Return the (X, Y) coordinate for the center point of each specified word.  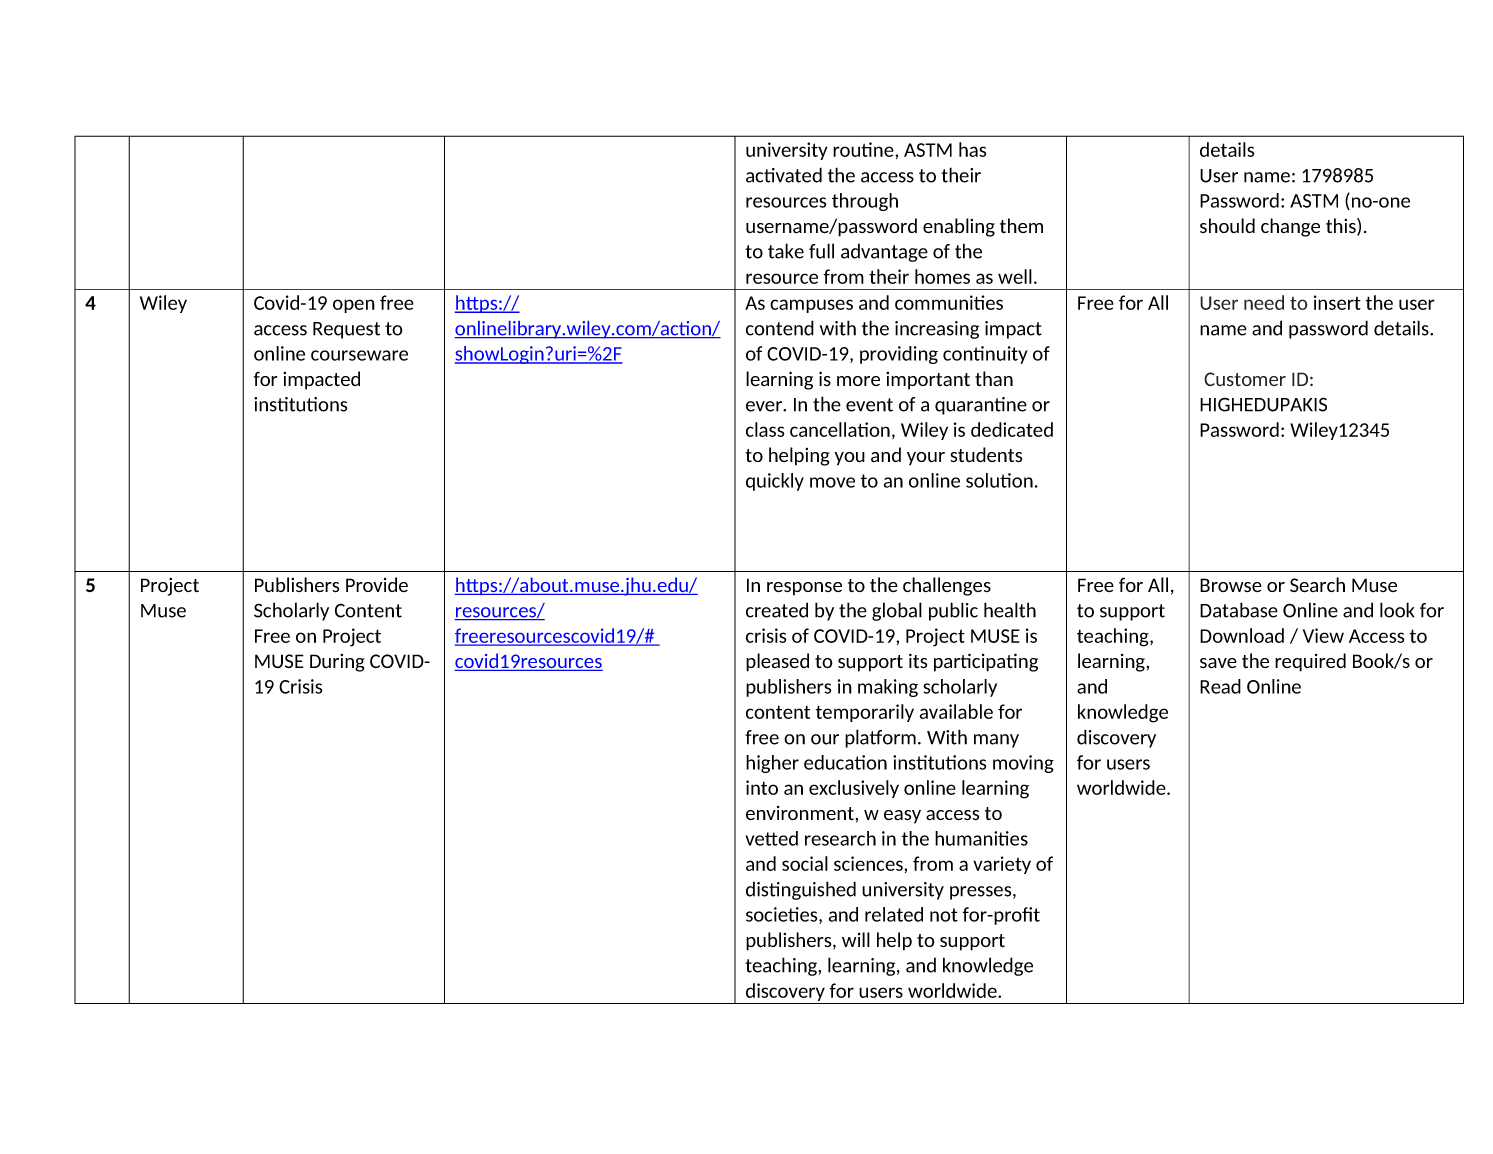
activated (784, 175)
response (804, 589)
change (1290, 227)
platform (880, 738)
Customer (1245, 379)
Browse (1231, 585)
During (337, 663)
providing (899, 355)
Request (346, 330)
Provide (377, 584)
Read (1220, 686)
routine (864, 149)
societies (783, 915)
